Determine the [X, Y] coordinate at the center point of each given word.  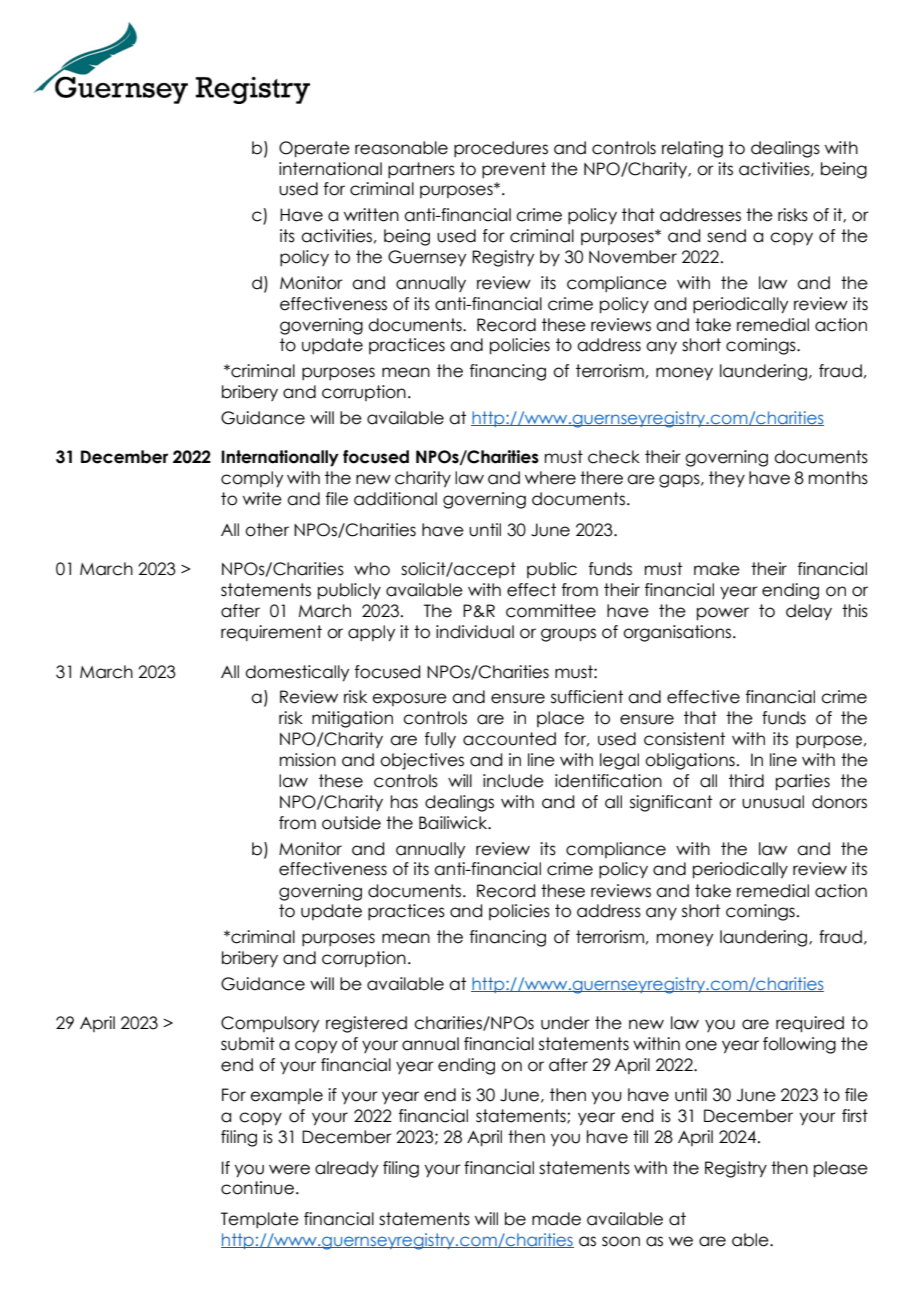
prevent [514, 170]
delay [809, 612]
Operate [314, 149]
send [726, 236]
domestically [297, 673]
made [556, 1219]
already [346, 1169]
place [560, 719]
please [841, 1169]
